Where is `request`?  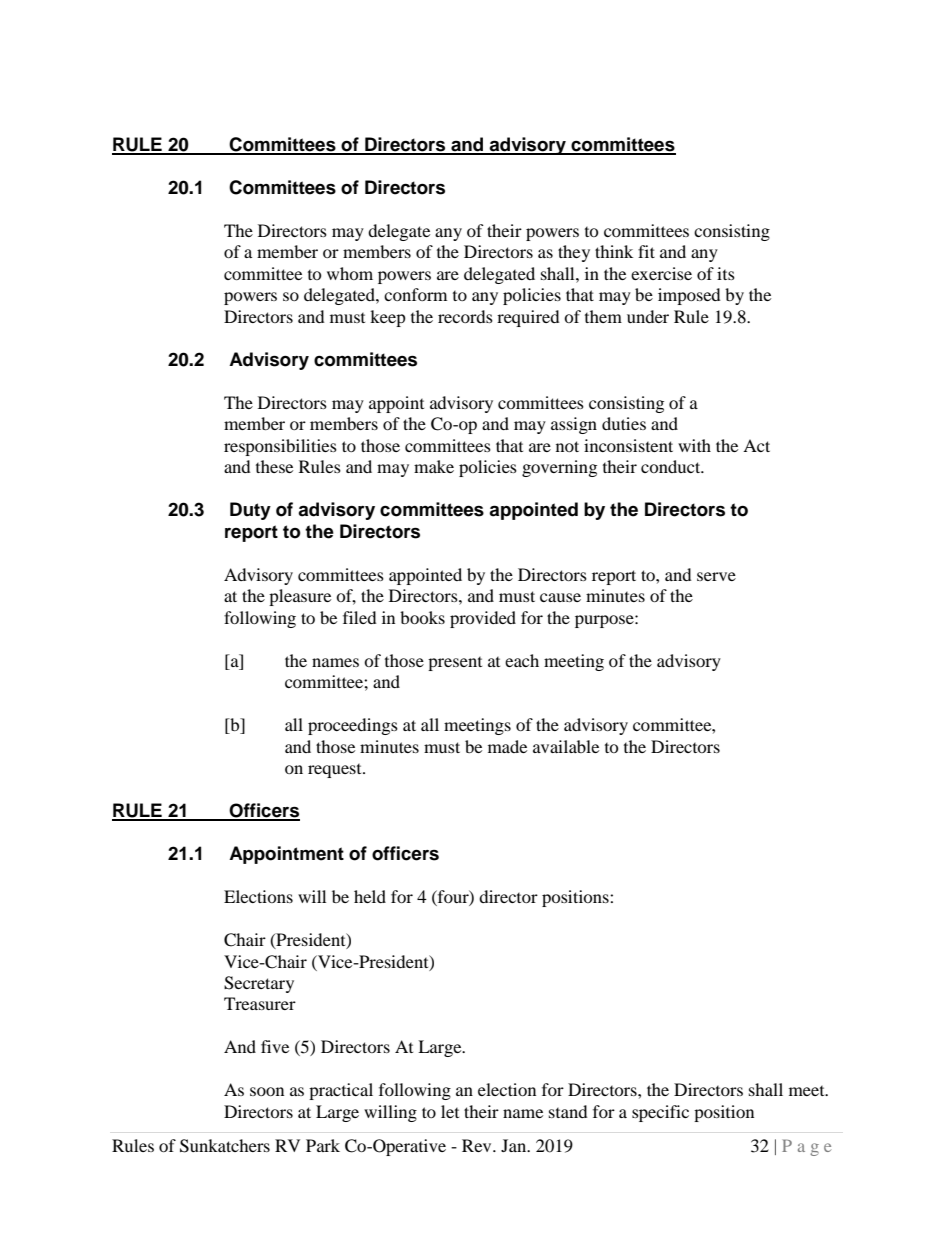
request is located at coordinates (336, 771).
